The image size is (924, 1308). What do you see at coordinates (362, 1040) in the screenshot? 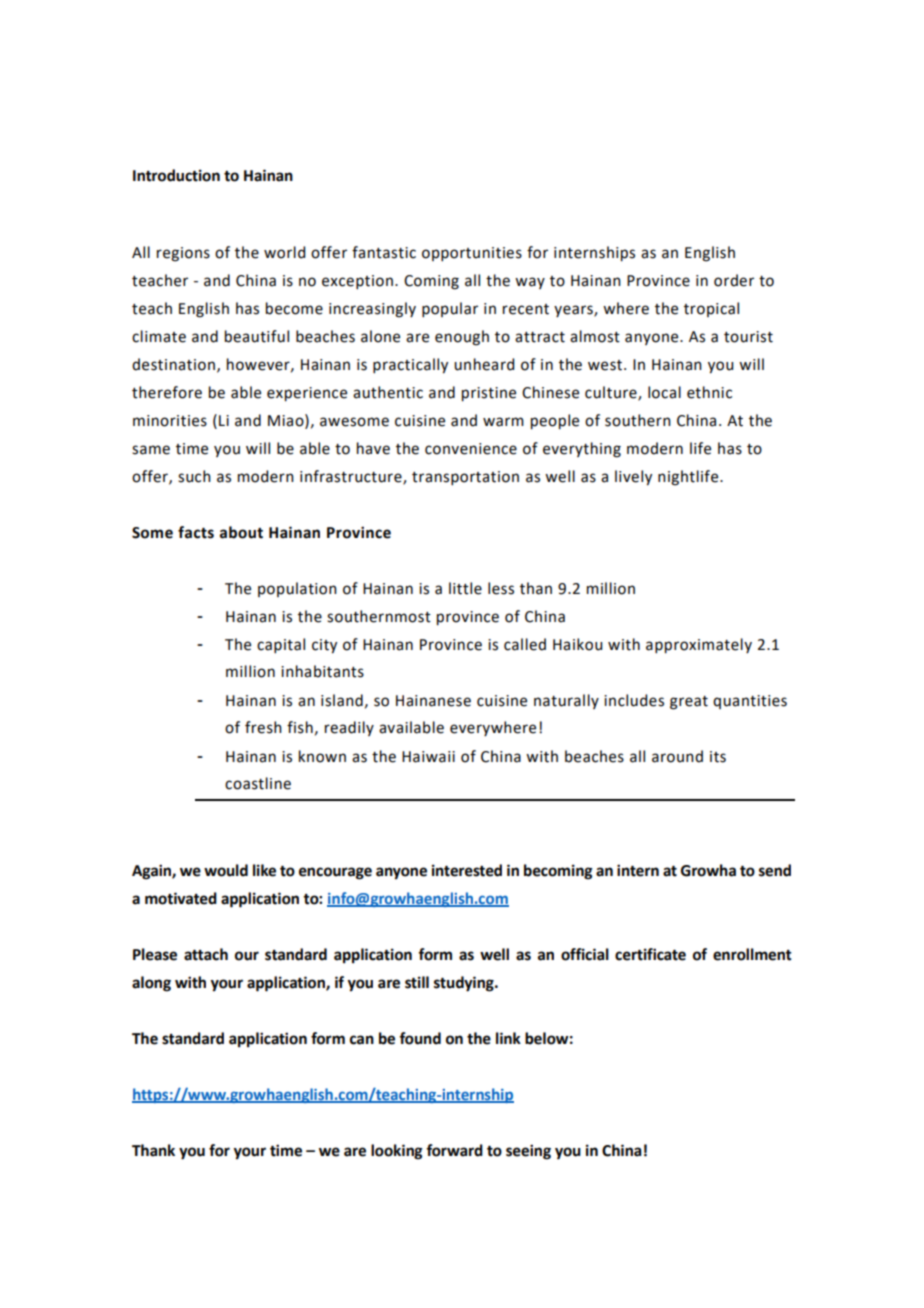
I see `can` at bounding box center [362, 1040].
